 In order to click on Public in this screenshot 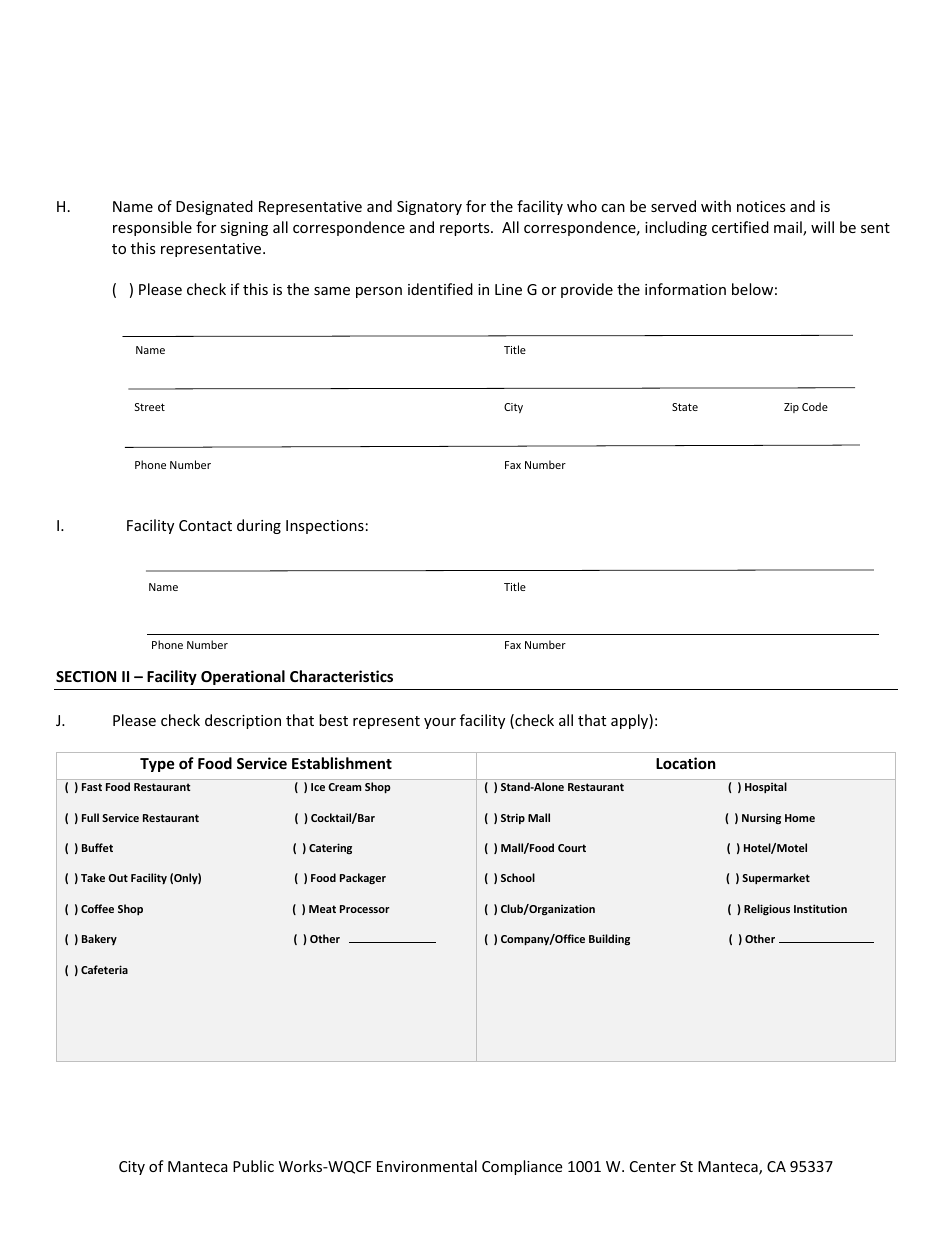, I will do `click(253, 1166)`.
